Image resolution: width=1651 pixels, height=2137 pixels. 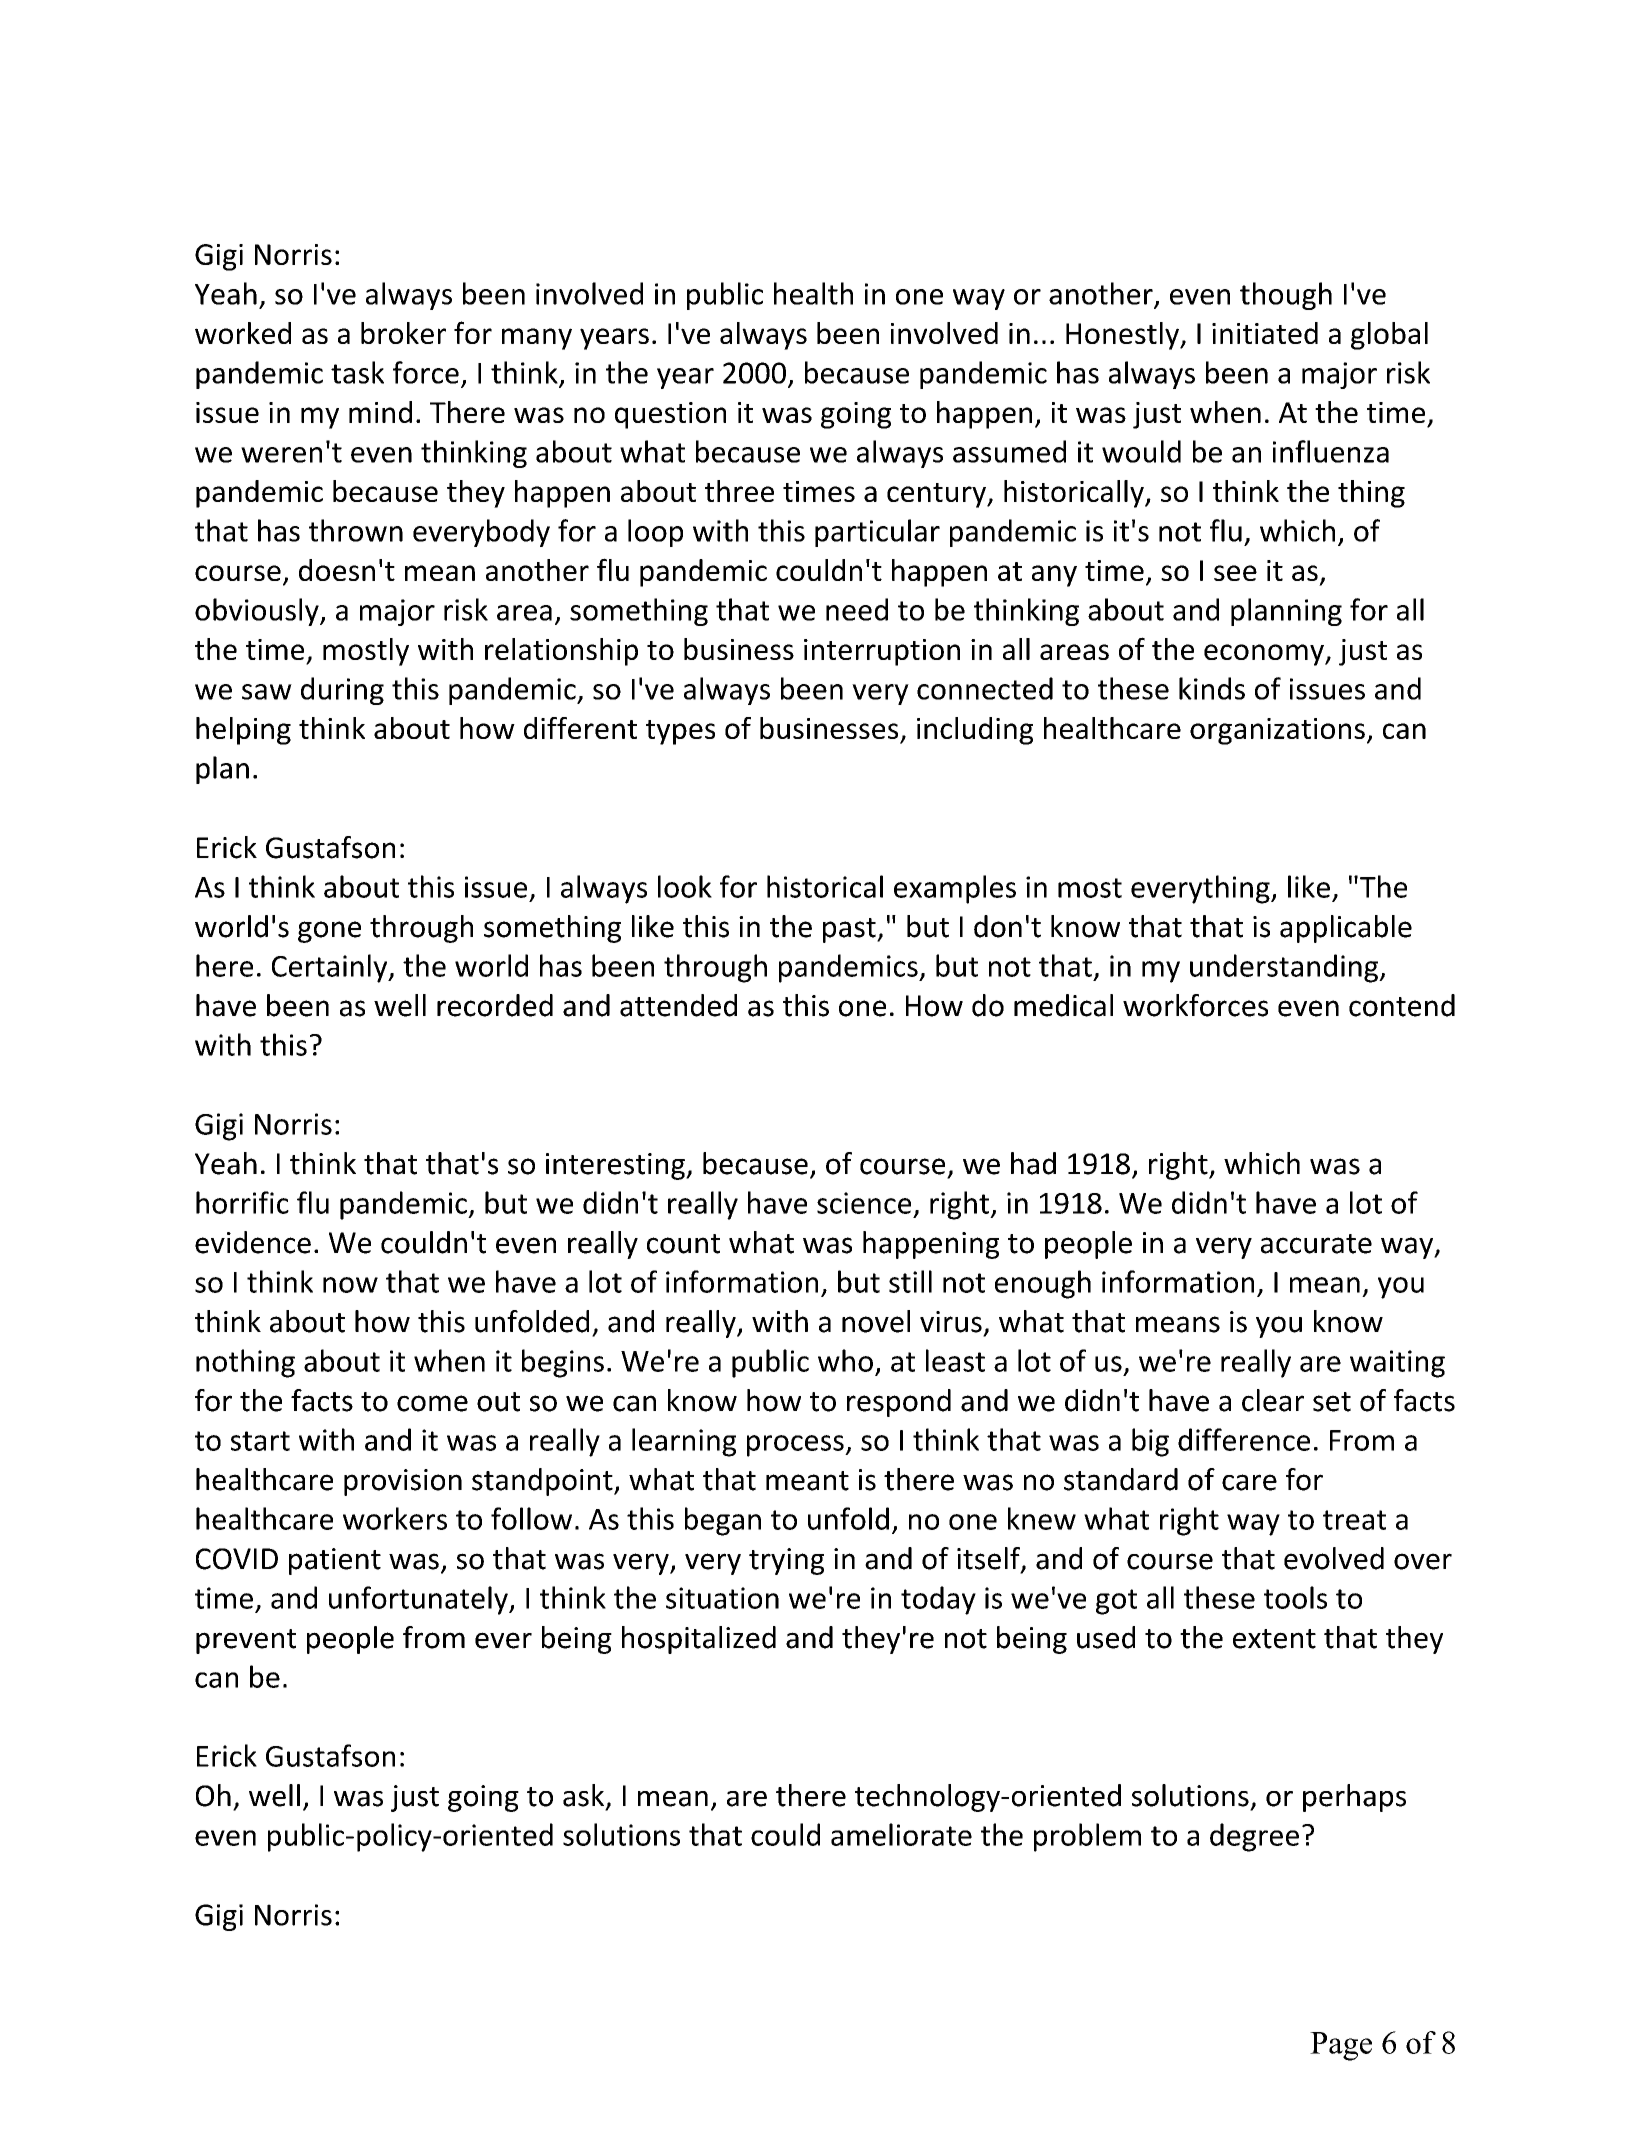 What do you see at coordinates (1341, 2046) in the document?
I see `Page` at bounding box center [1341, 2046].
